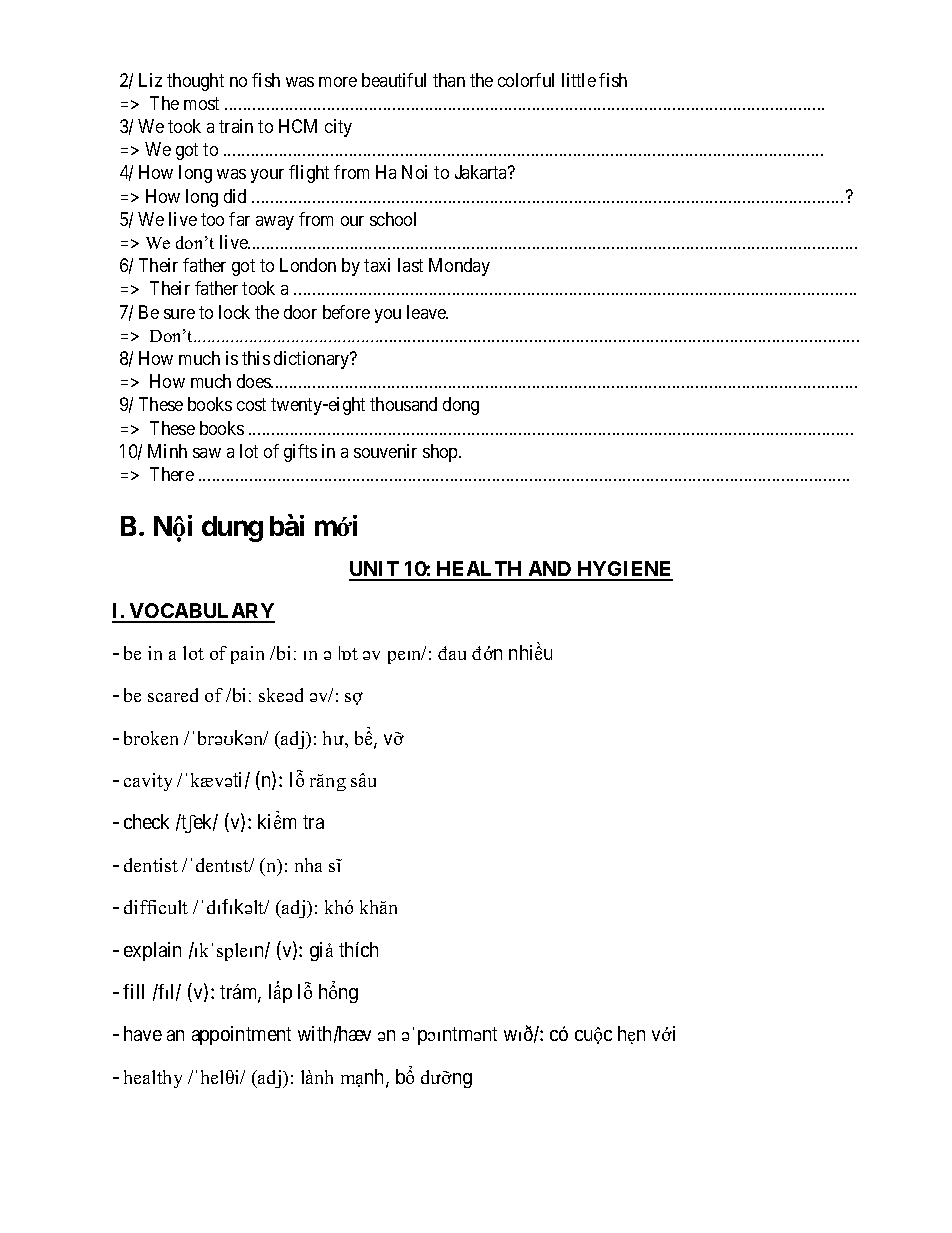 The height and width of the image is (1233, 952). Describe the element at coordinates (403, 404) in the image. I see `thousand` at that location.
